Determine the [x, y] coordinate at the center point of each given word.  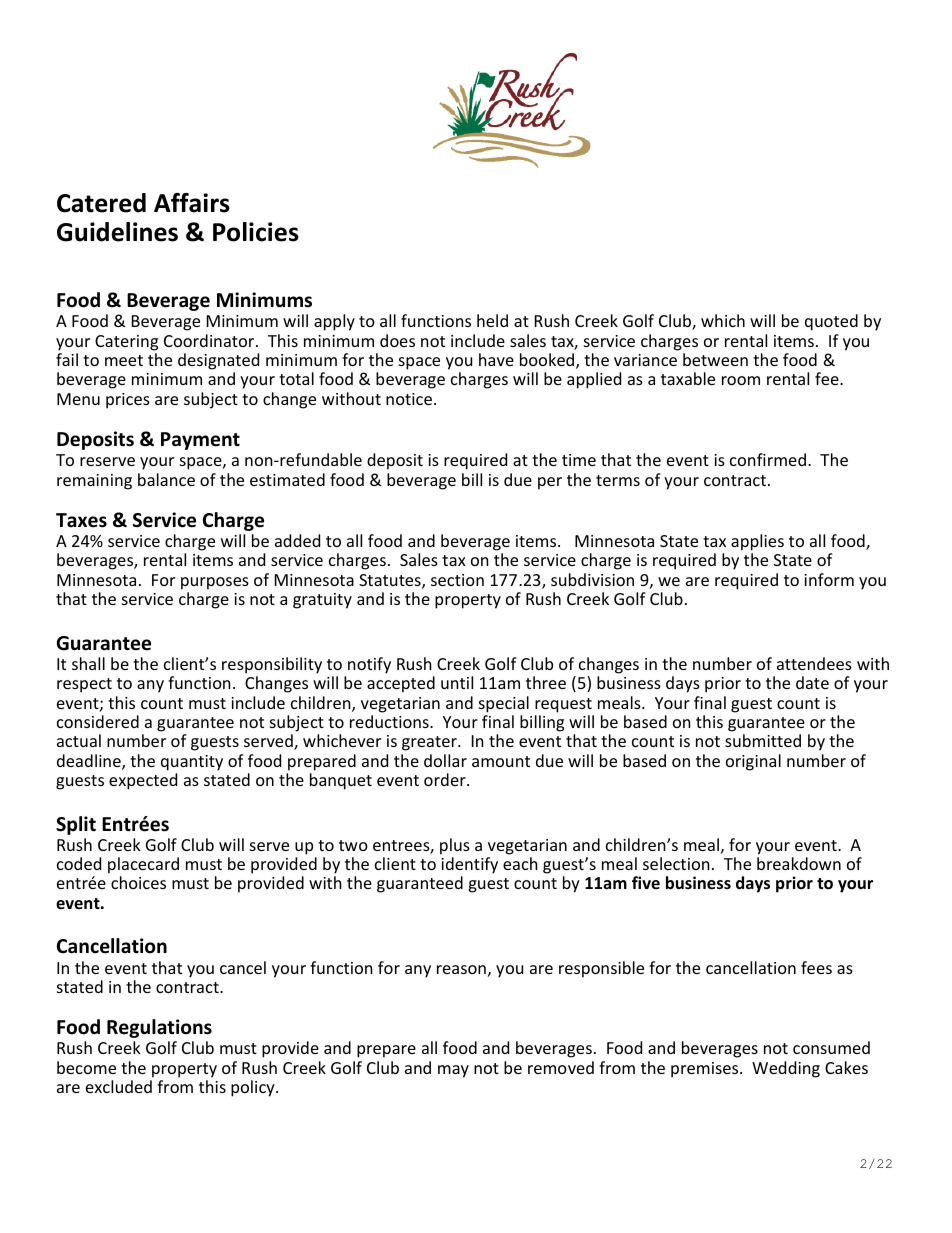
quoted [831, 322]
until [457, 682]
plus [455, 846]
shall [88, 663]
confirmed [768, 459]
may [453, 1071]
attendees [814, 663]
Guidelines [117, 232]
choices [138, 882]
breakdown [799, 863]
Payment [200, 441]
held [492, 320]
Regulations [159, 1028]
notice [409, 399]
